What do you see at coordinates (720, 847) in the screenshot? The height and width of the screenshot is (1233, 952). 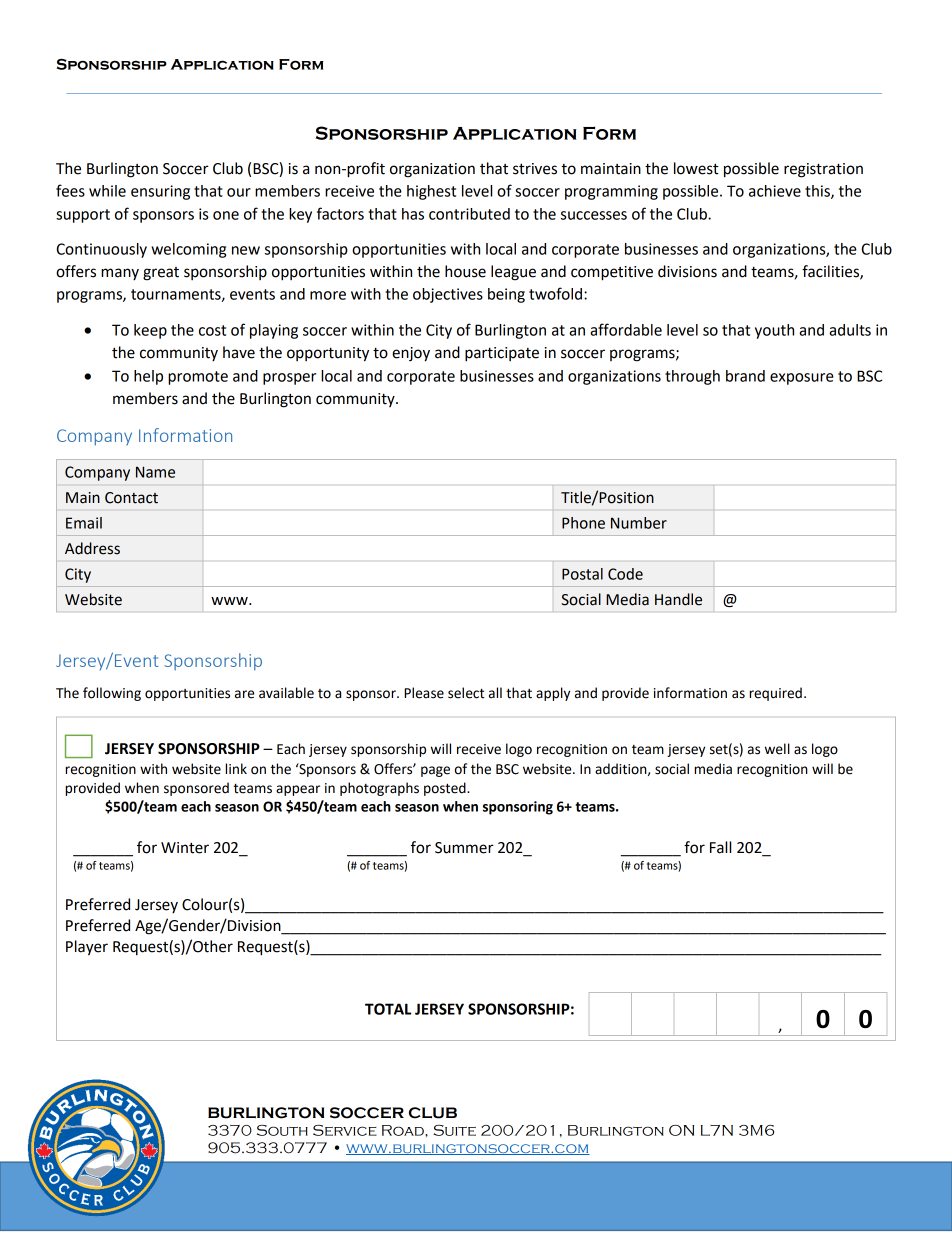 I see `Fall` at bounding box center [720, 847].
